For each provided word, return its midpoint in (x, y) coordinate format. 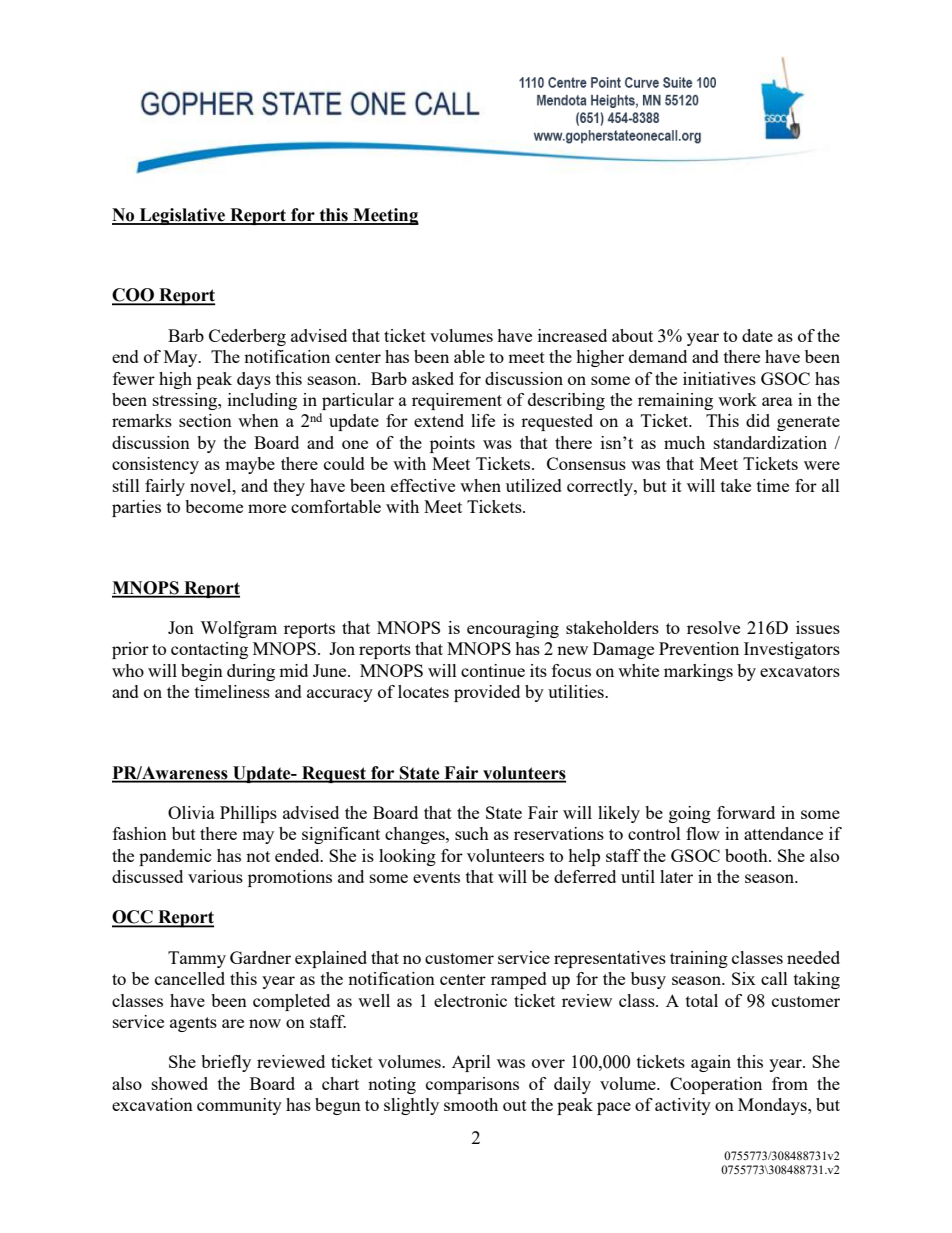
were (822, 465)
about (632, 335)
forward (746, 812)
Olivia (191, 812)
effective (423, 485)
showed (180, 1083)
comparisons (472, 1085)
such (472, 833)
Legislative (182, 216)
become (214, 506)
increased (572, 335)
